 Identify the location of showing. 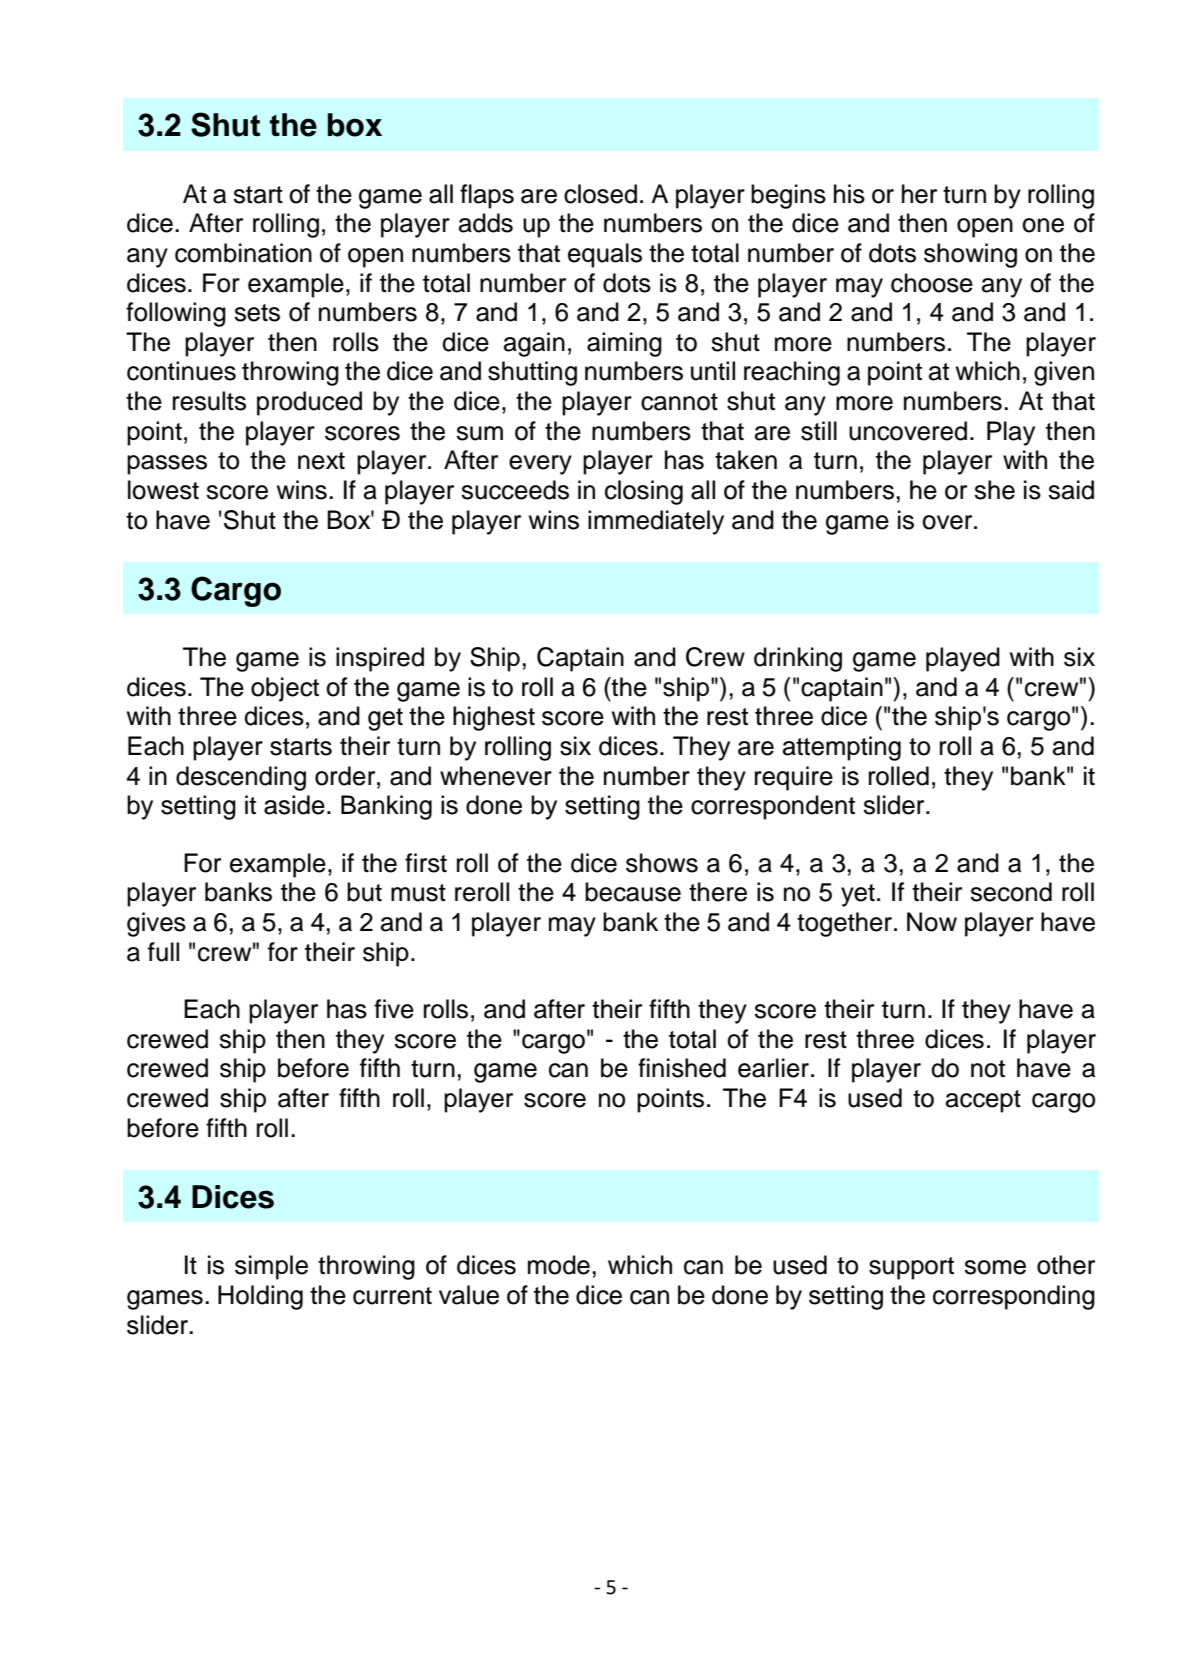
(970, 255).
